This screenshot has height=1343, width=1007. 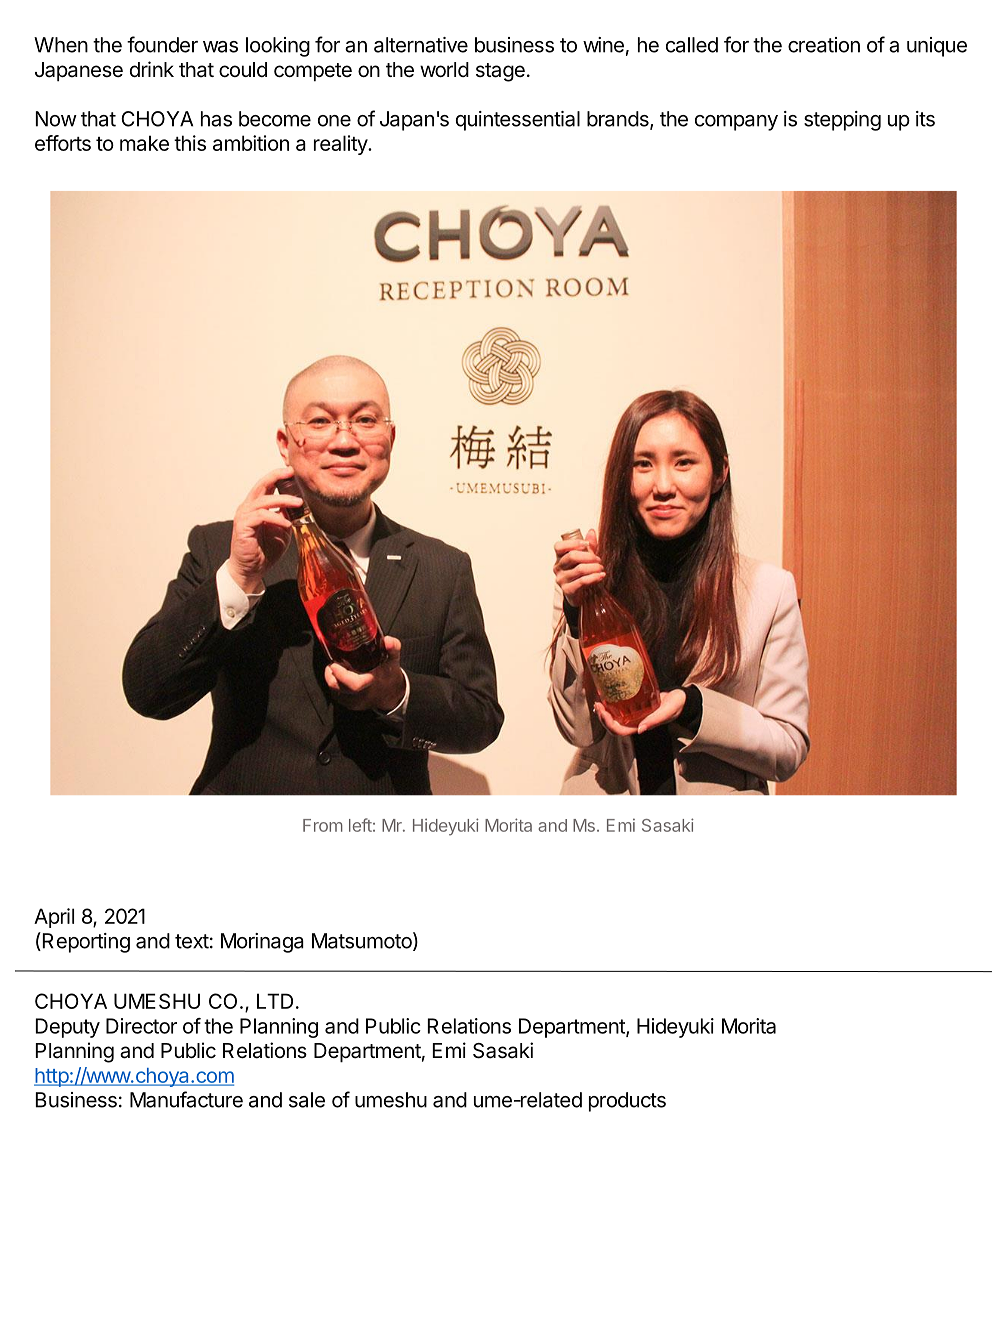 What do you see at coordinates (627, 1102) in the screenshot?
I see `products` at bounding box center [627, 1102].
